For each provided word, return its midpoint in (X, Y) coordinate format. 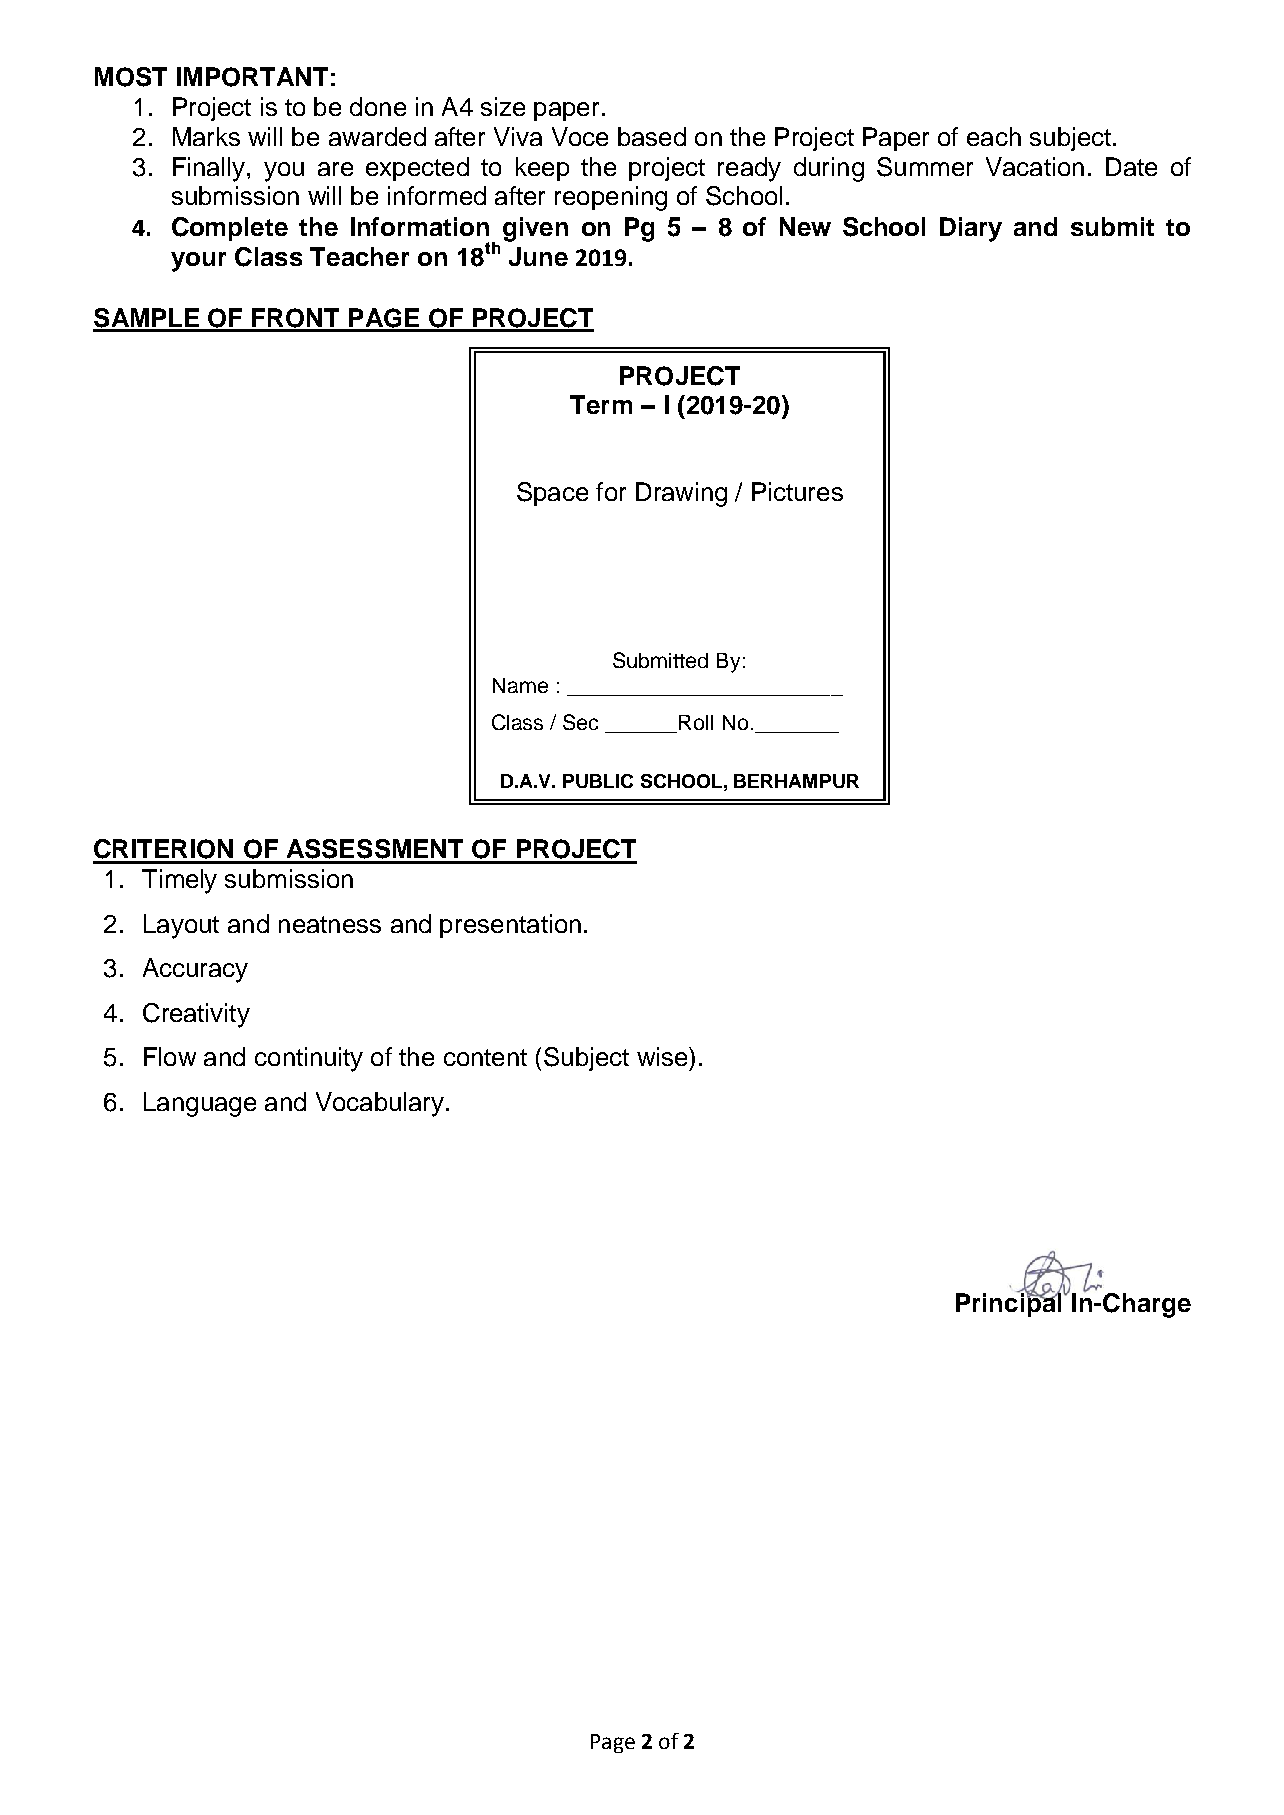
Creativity (196, 1015)
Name (520, 685)
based (652, 136)
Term (601, 404)
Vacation (1035, 166)
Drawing (681, 494)
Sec (580, 722)
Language (200, 1104)
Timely (179, 881)
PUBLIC (598, 781)
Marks (206, 136)
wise (663, 1056)
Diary (971, 229)
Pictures (797, 491)
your (198, 262)
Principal (1010, 1304)
